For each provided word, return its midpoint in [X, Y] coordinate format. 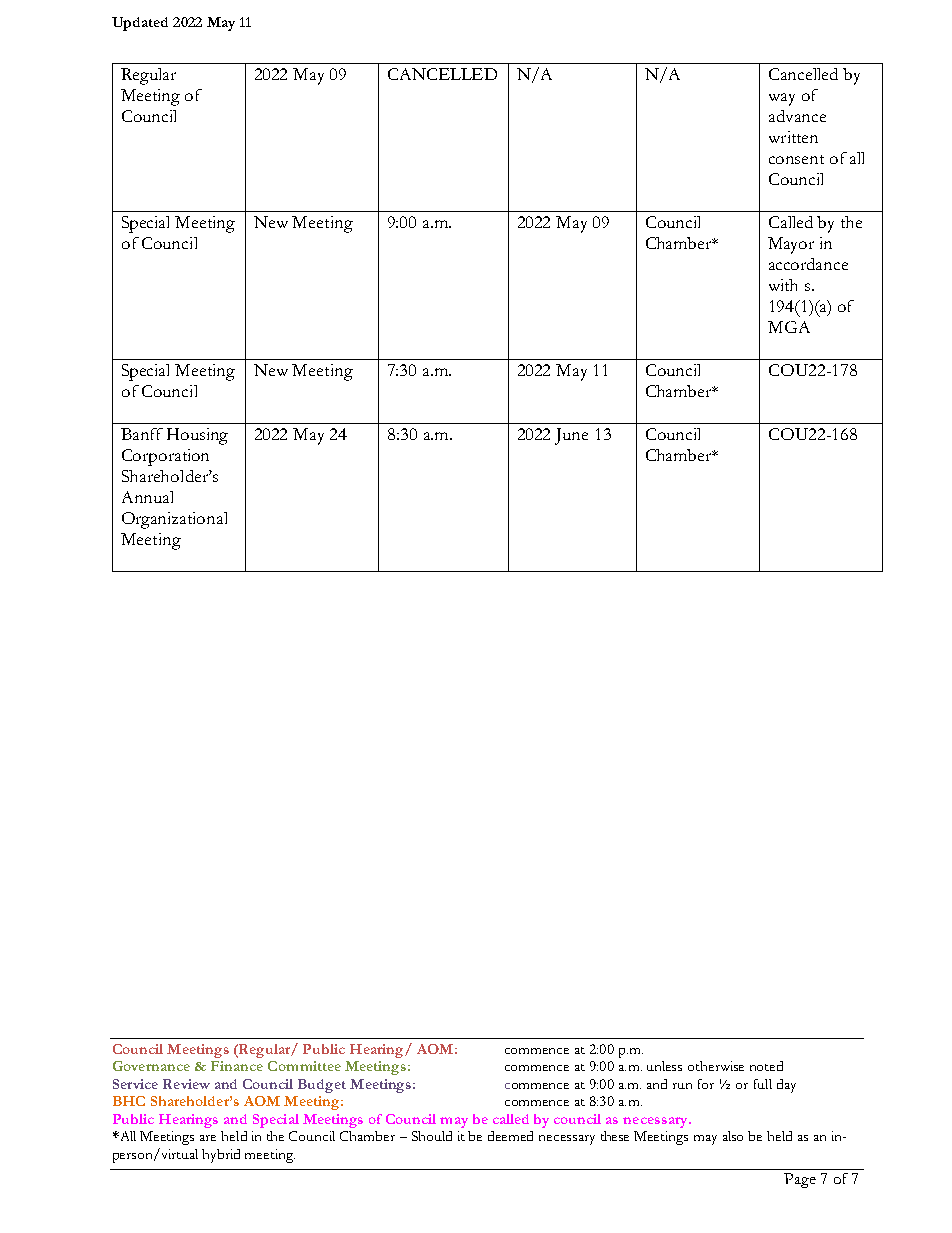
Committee [304, 1066]
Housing [197, 436]
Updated [140, 24]
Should [432, 1136]
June [571, 436]
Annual [147, 497]
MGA [789, 327]
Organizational [174, 520]
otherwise [716, 1066]
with [783, 285]
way [782, 99]
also [733, 1136]
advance [797, 116]
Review [186, 1084]
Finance [237, 1066]
